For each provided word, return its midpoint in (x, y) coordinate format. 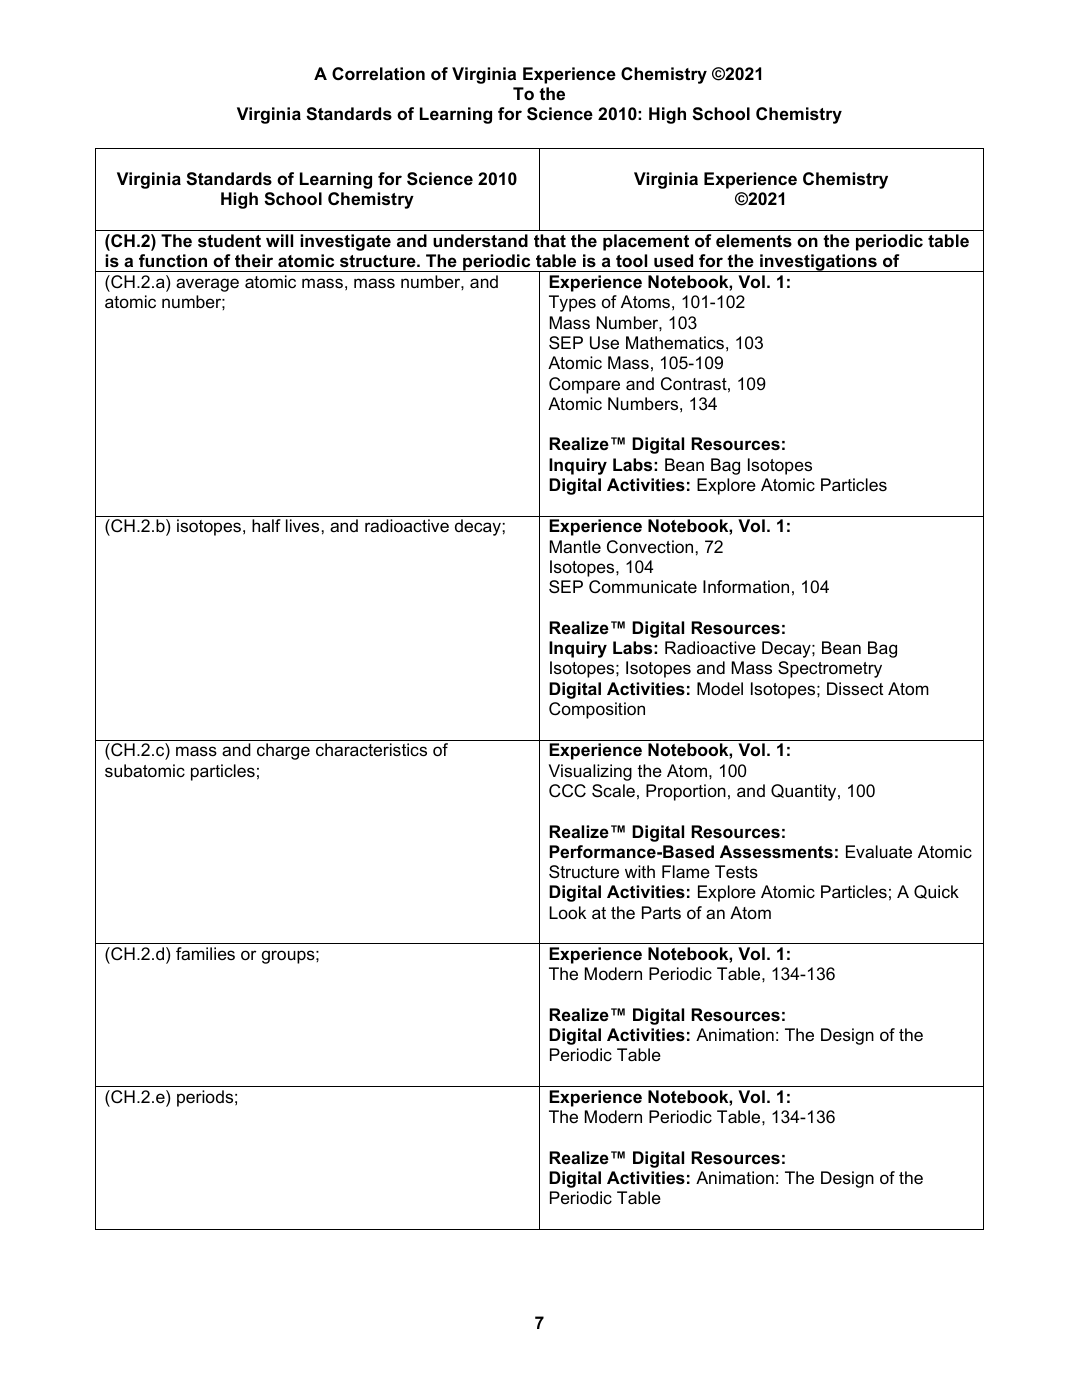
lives (302, 526)
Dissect (855, 689)
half (266, 525)
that (550, 240)
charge (283, 751)
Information (746, 587)
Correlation (378, 73)
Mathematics (675, 343)
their (254, 261)
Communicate (643, 587)
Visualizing (590, 772)
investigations (818, 263)
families (205, 953)
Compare (584, 385)
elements (754, 241)
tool (631, 260)
